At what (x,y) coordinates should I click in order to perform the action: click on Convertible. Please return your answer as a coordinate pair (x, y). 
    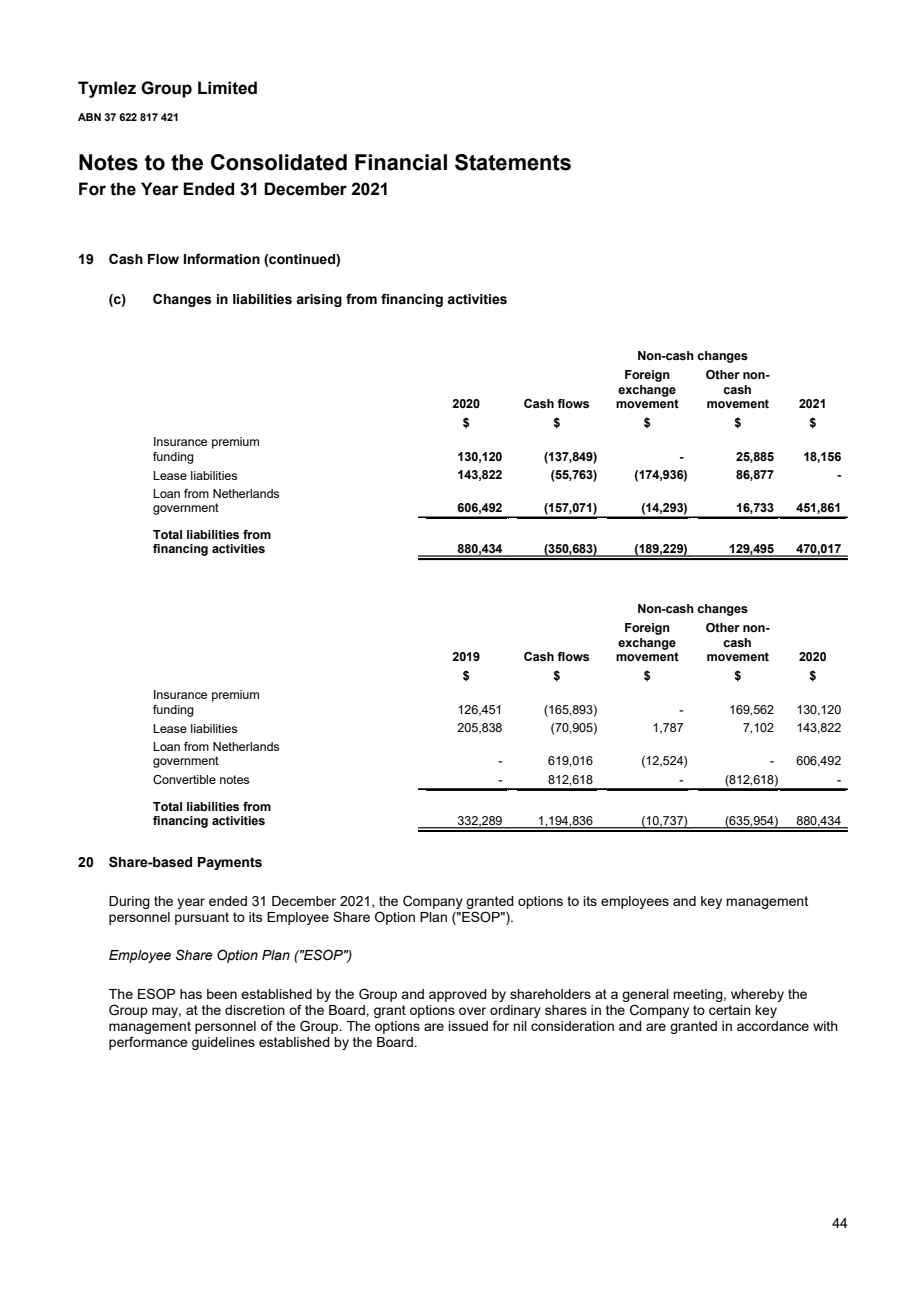
    Looking at the image, I should click on (184, 779).
